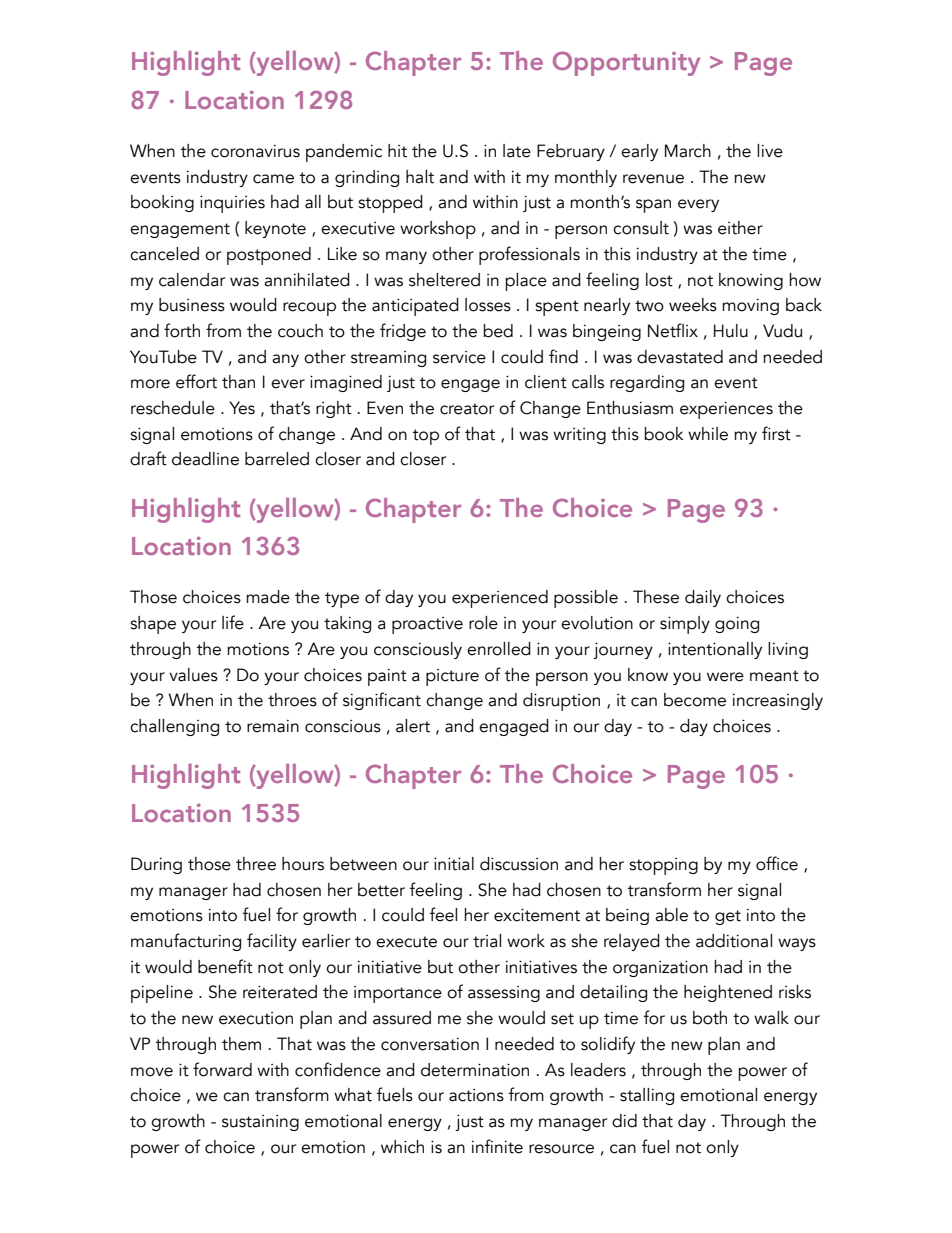 This page has height=1233, width=952. I want to click on three, so click(256, 864).
